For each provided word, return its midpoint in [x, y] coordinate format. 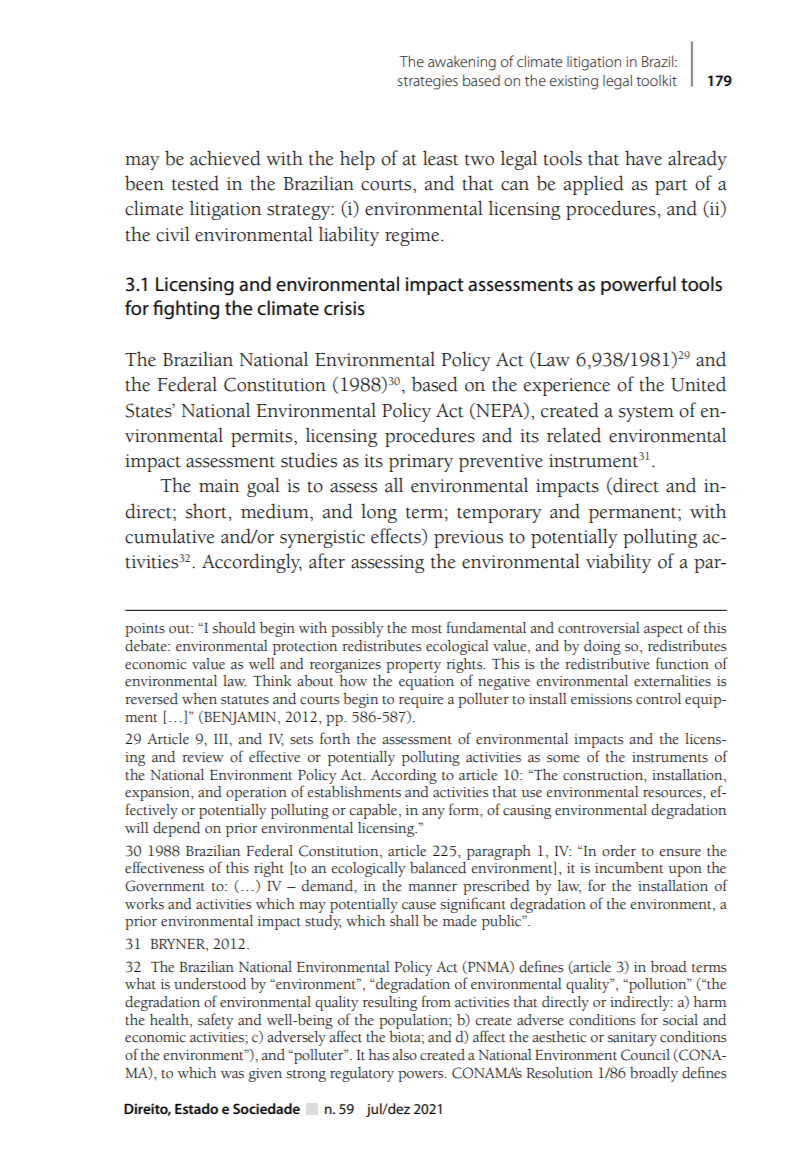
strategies [427, 82]
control [658, 699]
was [232, 1075]
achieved [225, 158]
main [219, 486]
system [646, 414]
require [421, 701]
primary [421, 463]
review [203, 757]
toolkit [656, 80]
